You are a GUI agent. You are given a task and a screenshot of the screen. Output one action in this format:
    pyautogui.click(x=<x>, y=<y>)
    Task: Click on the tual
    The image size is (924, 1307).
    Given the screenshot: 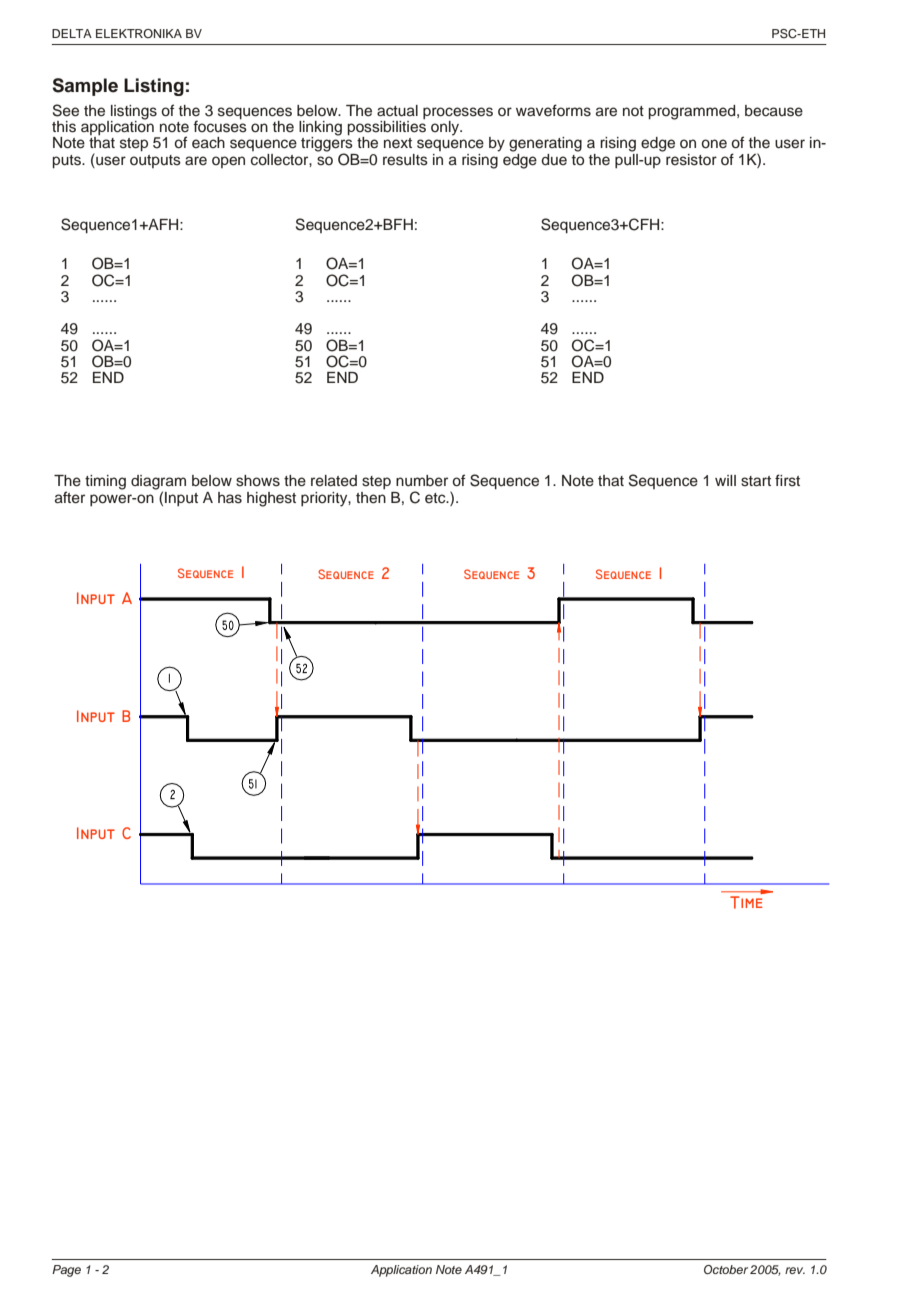 What is the action you would take?
    pyautogui.click(x=405, y=111)
